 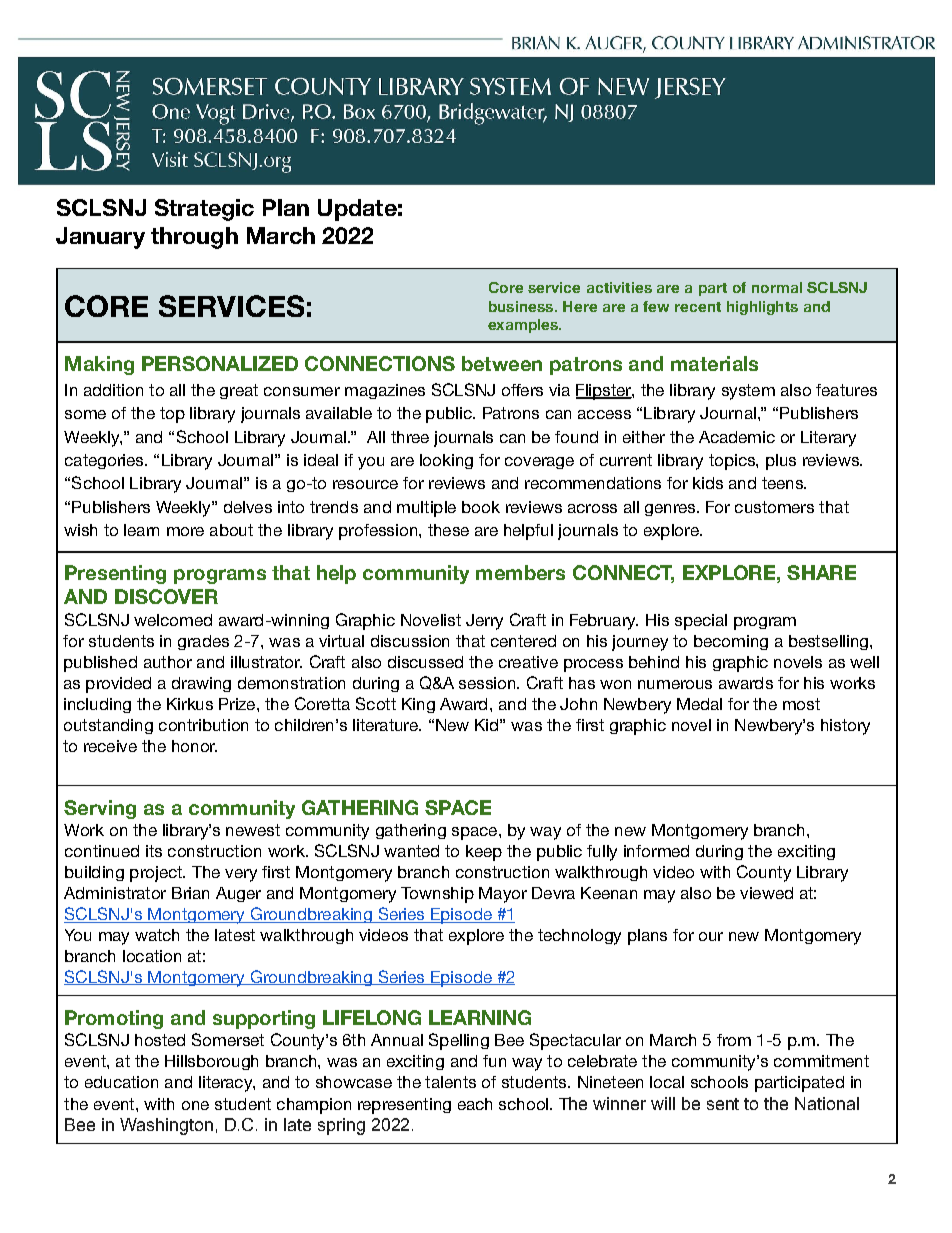 I want to click on business, so click(x=522, y=306).
